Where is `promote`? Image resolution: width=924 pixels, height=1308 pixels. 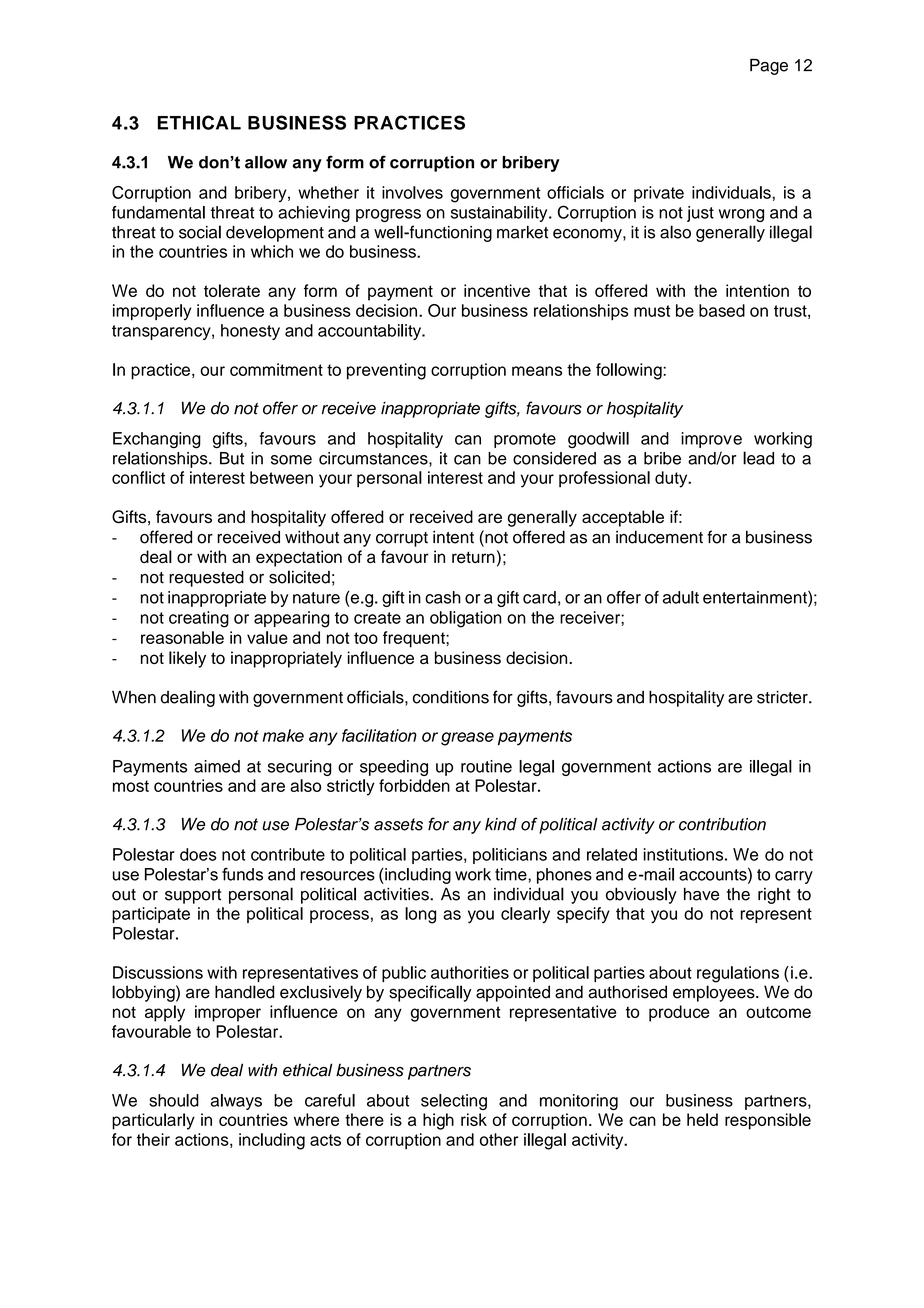 promote is located at coordinates (525, 440).
